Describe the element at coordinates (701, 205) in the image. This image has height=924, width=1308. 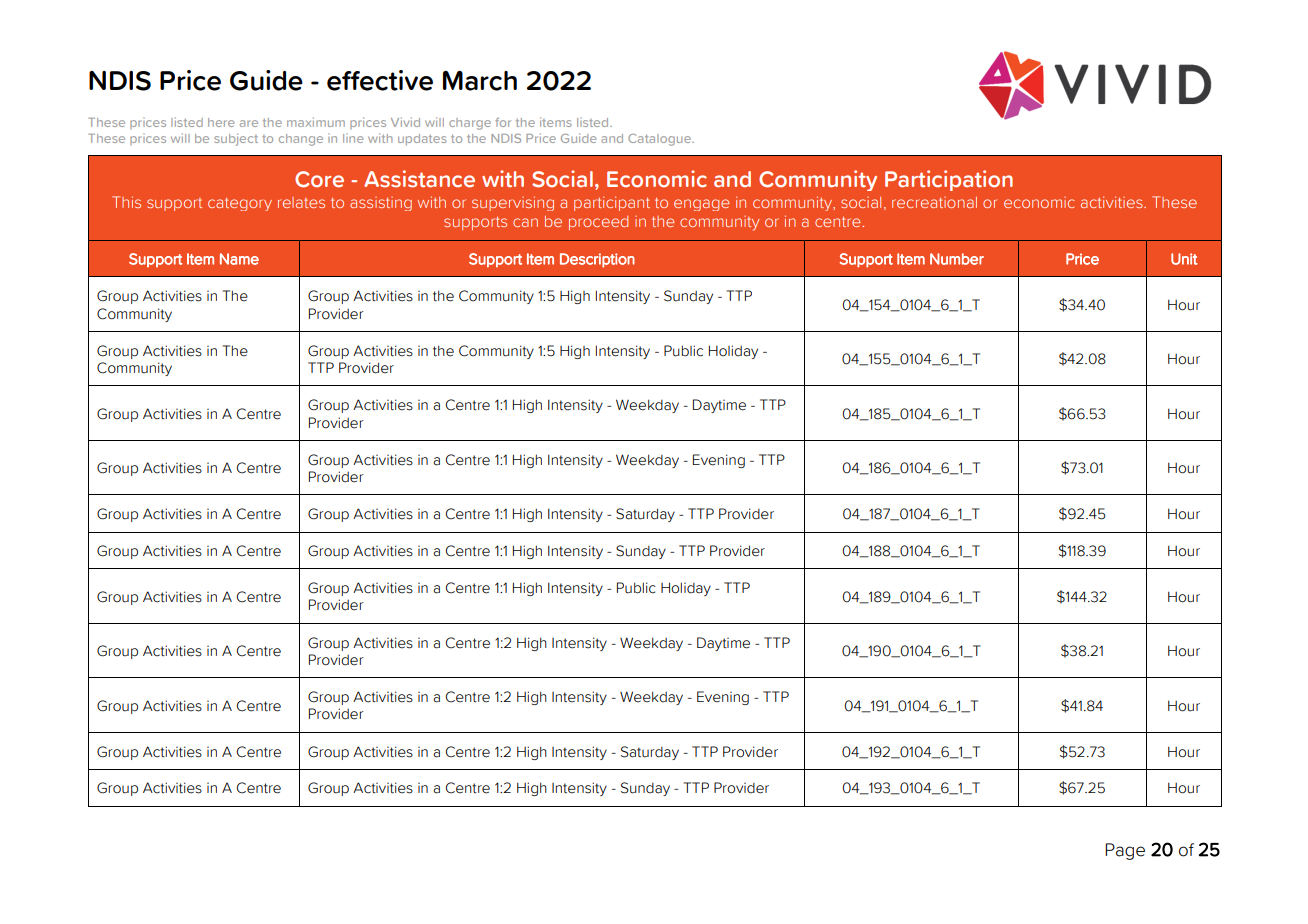
I see `engage` at that location.
